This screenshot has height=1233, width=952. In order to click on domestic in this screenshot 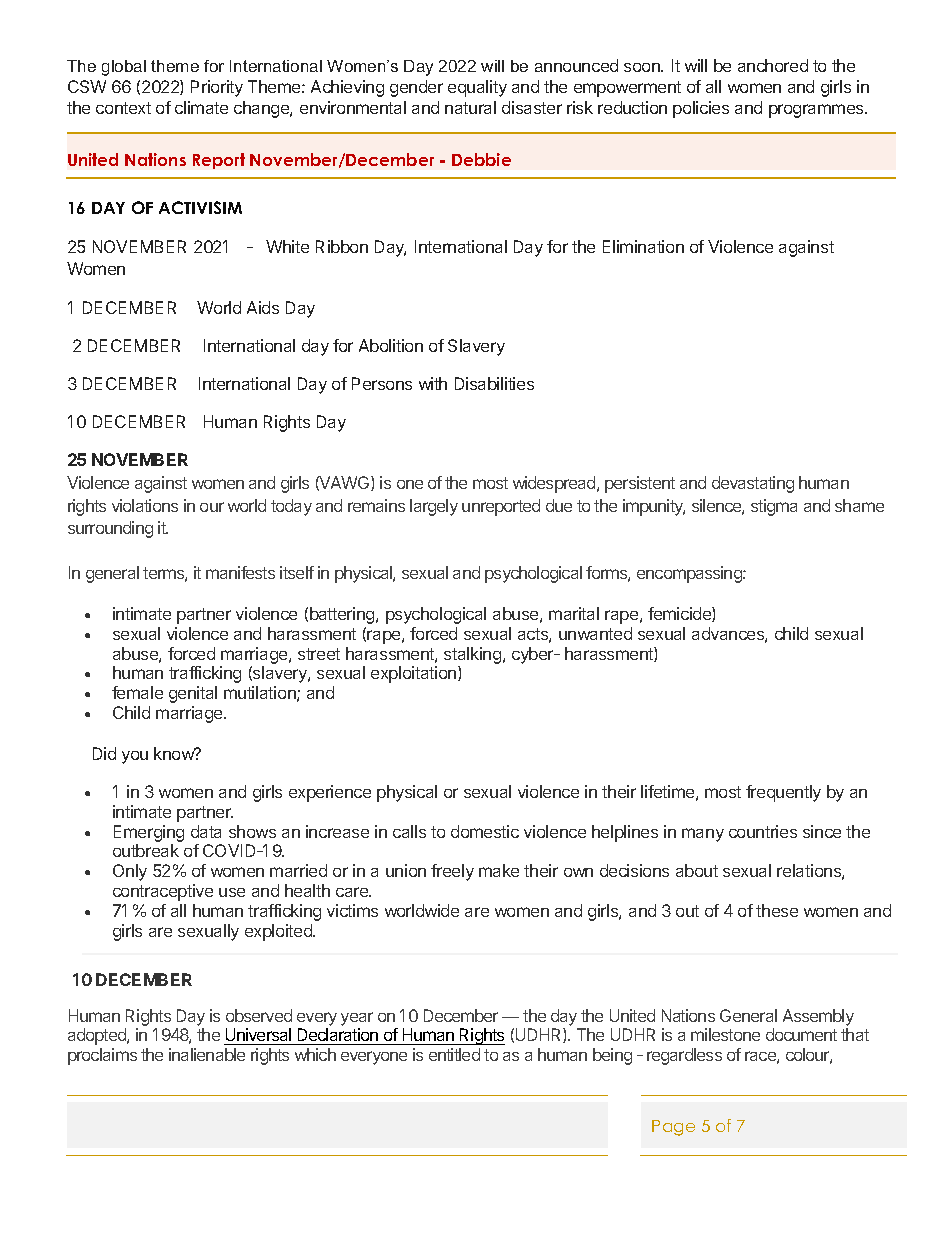, I will do `click(485, 831)`.
